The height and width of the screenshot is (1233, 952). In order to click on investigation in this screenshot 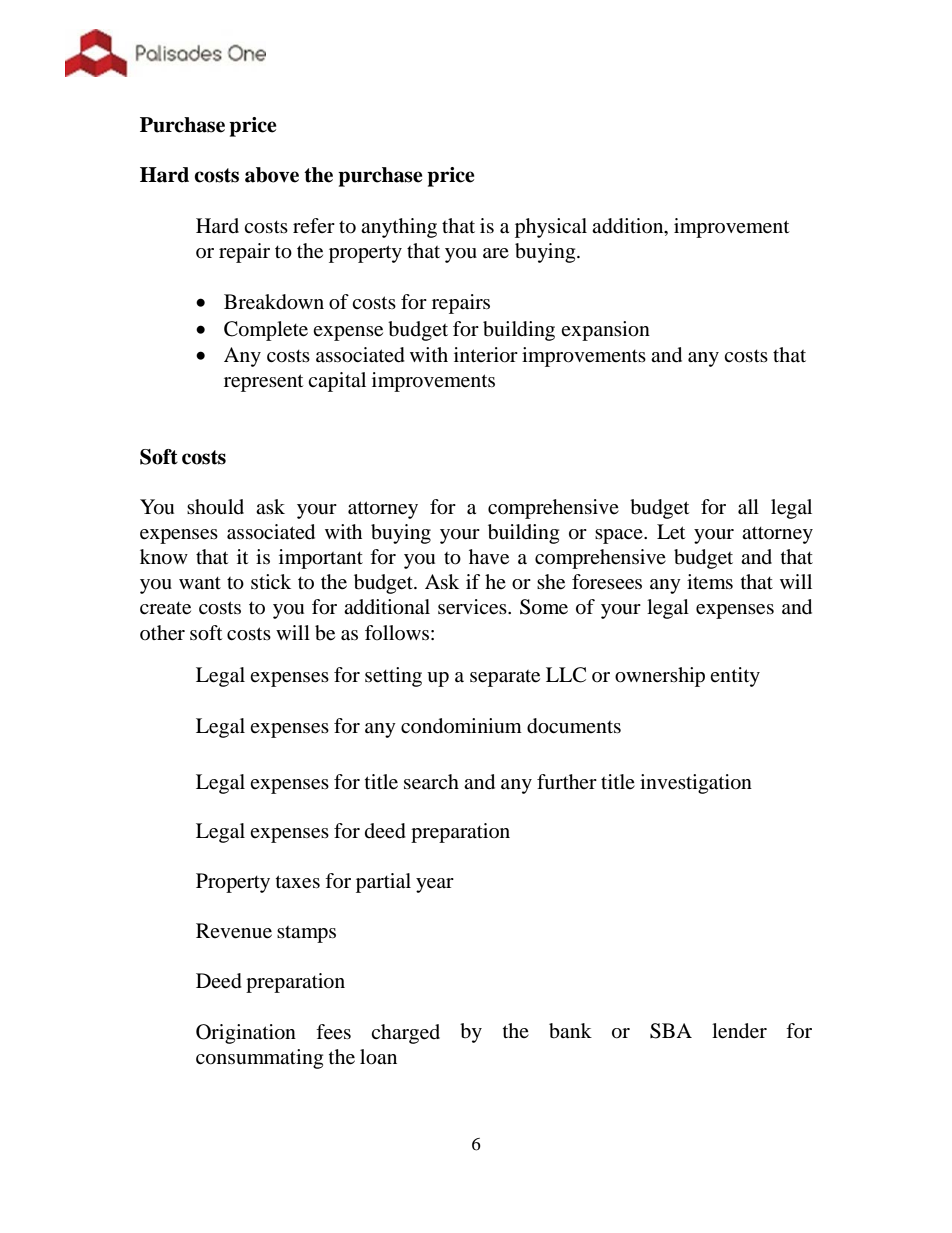, I will do `click(696, 784)`.
